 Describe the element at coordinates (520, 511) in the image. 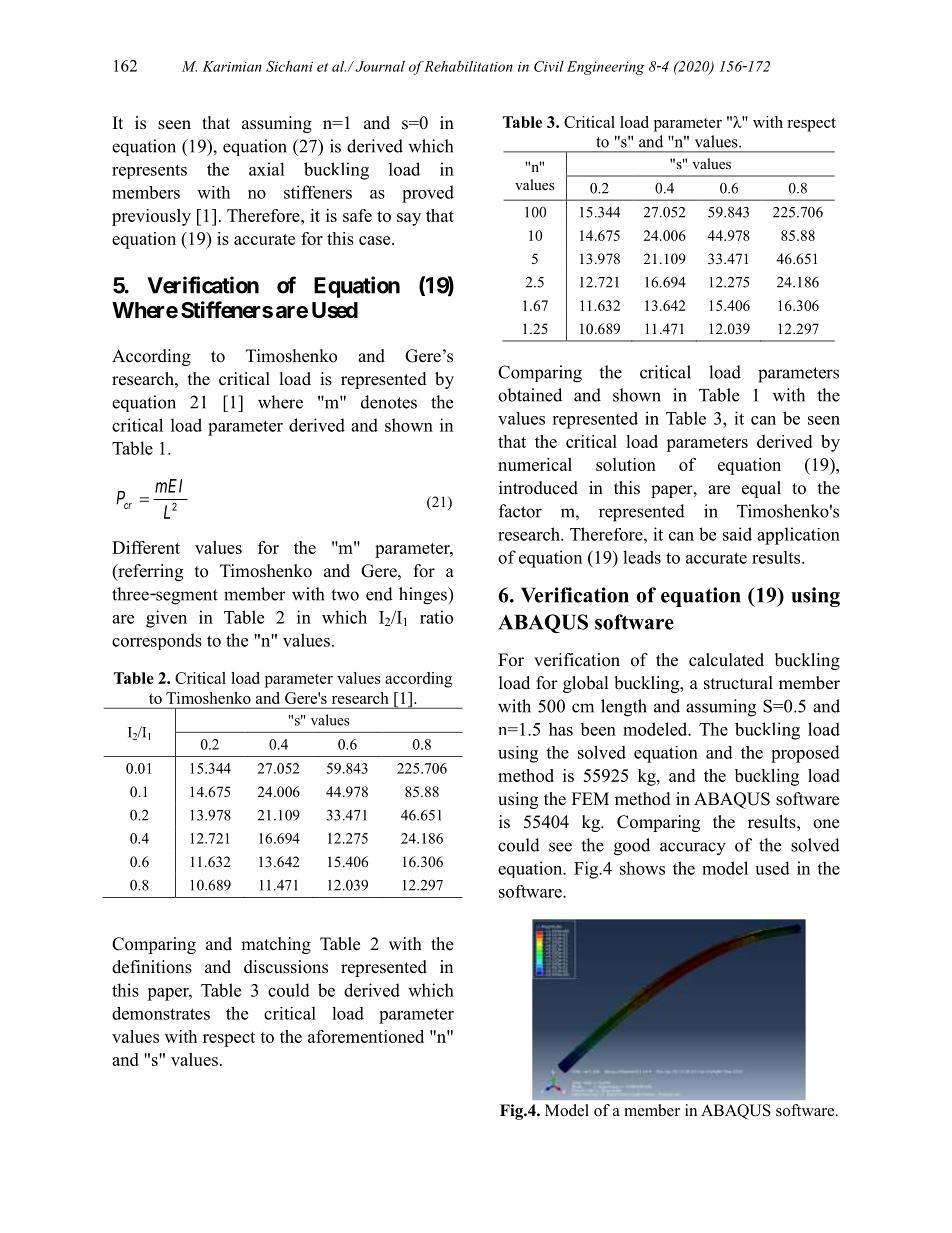

I see `factor` at that location.
